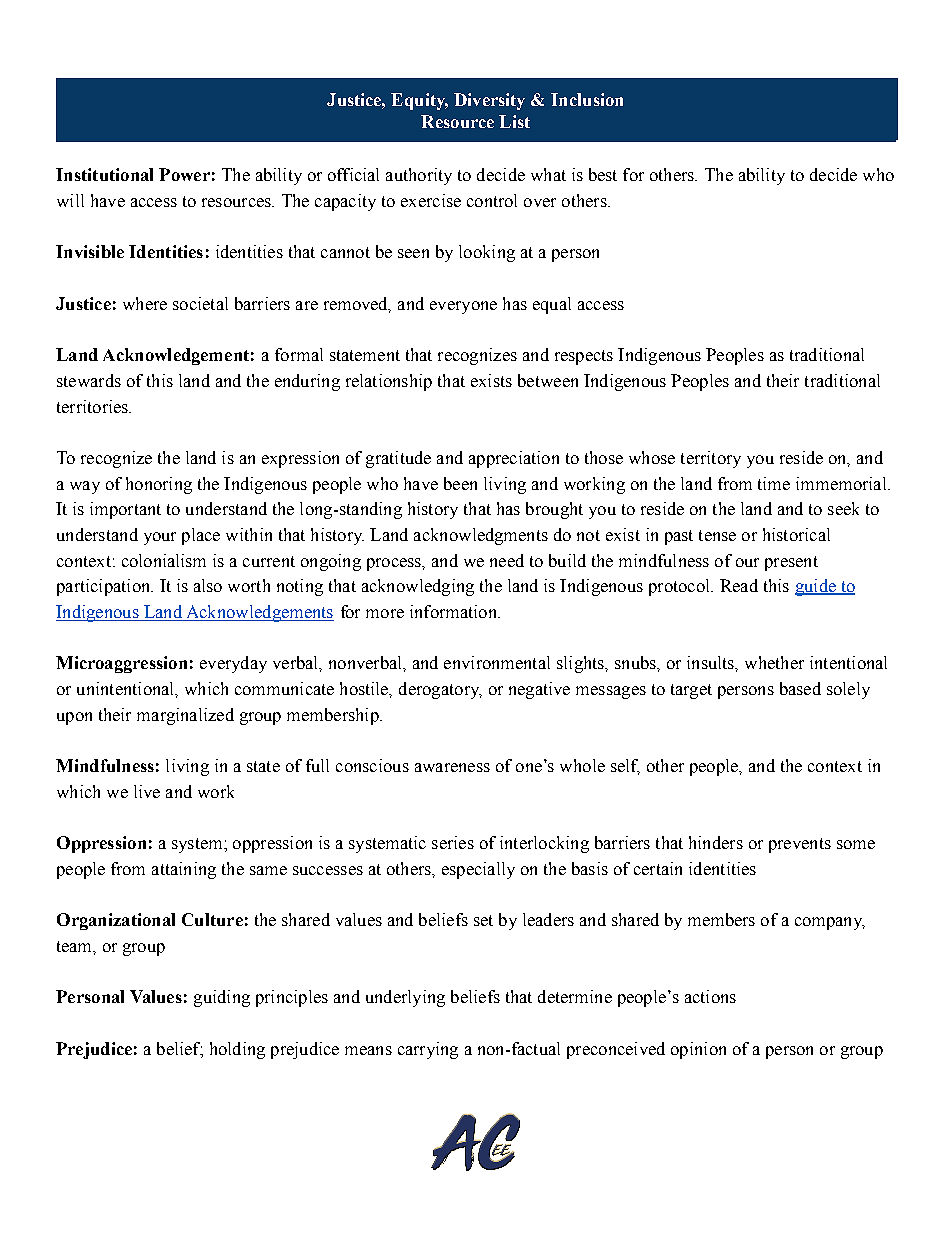 The height and width of the screenshot is (1233, 952). Describe the element at coordinates (185, 716) in the screenshot. I see `marginalized` at that location.
